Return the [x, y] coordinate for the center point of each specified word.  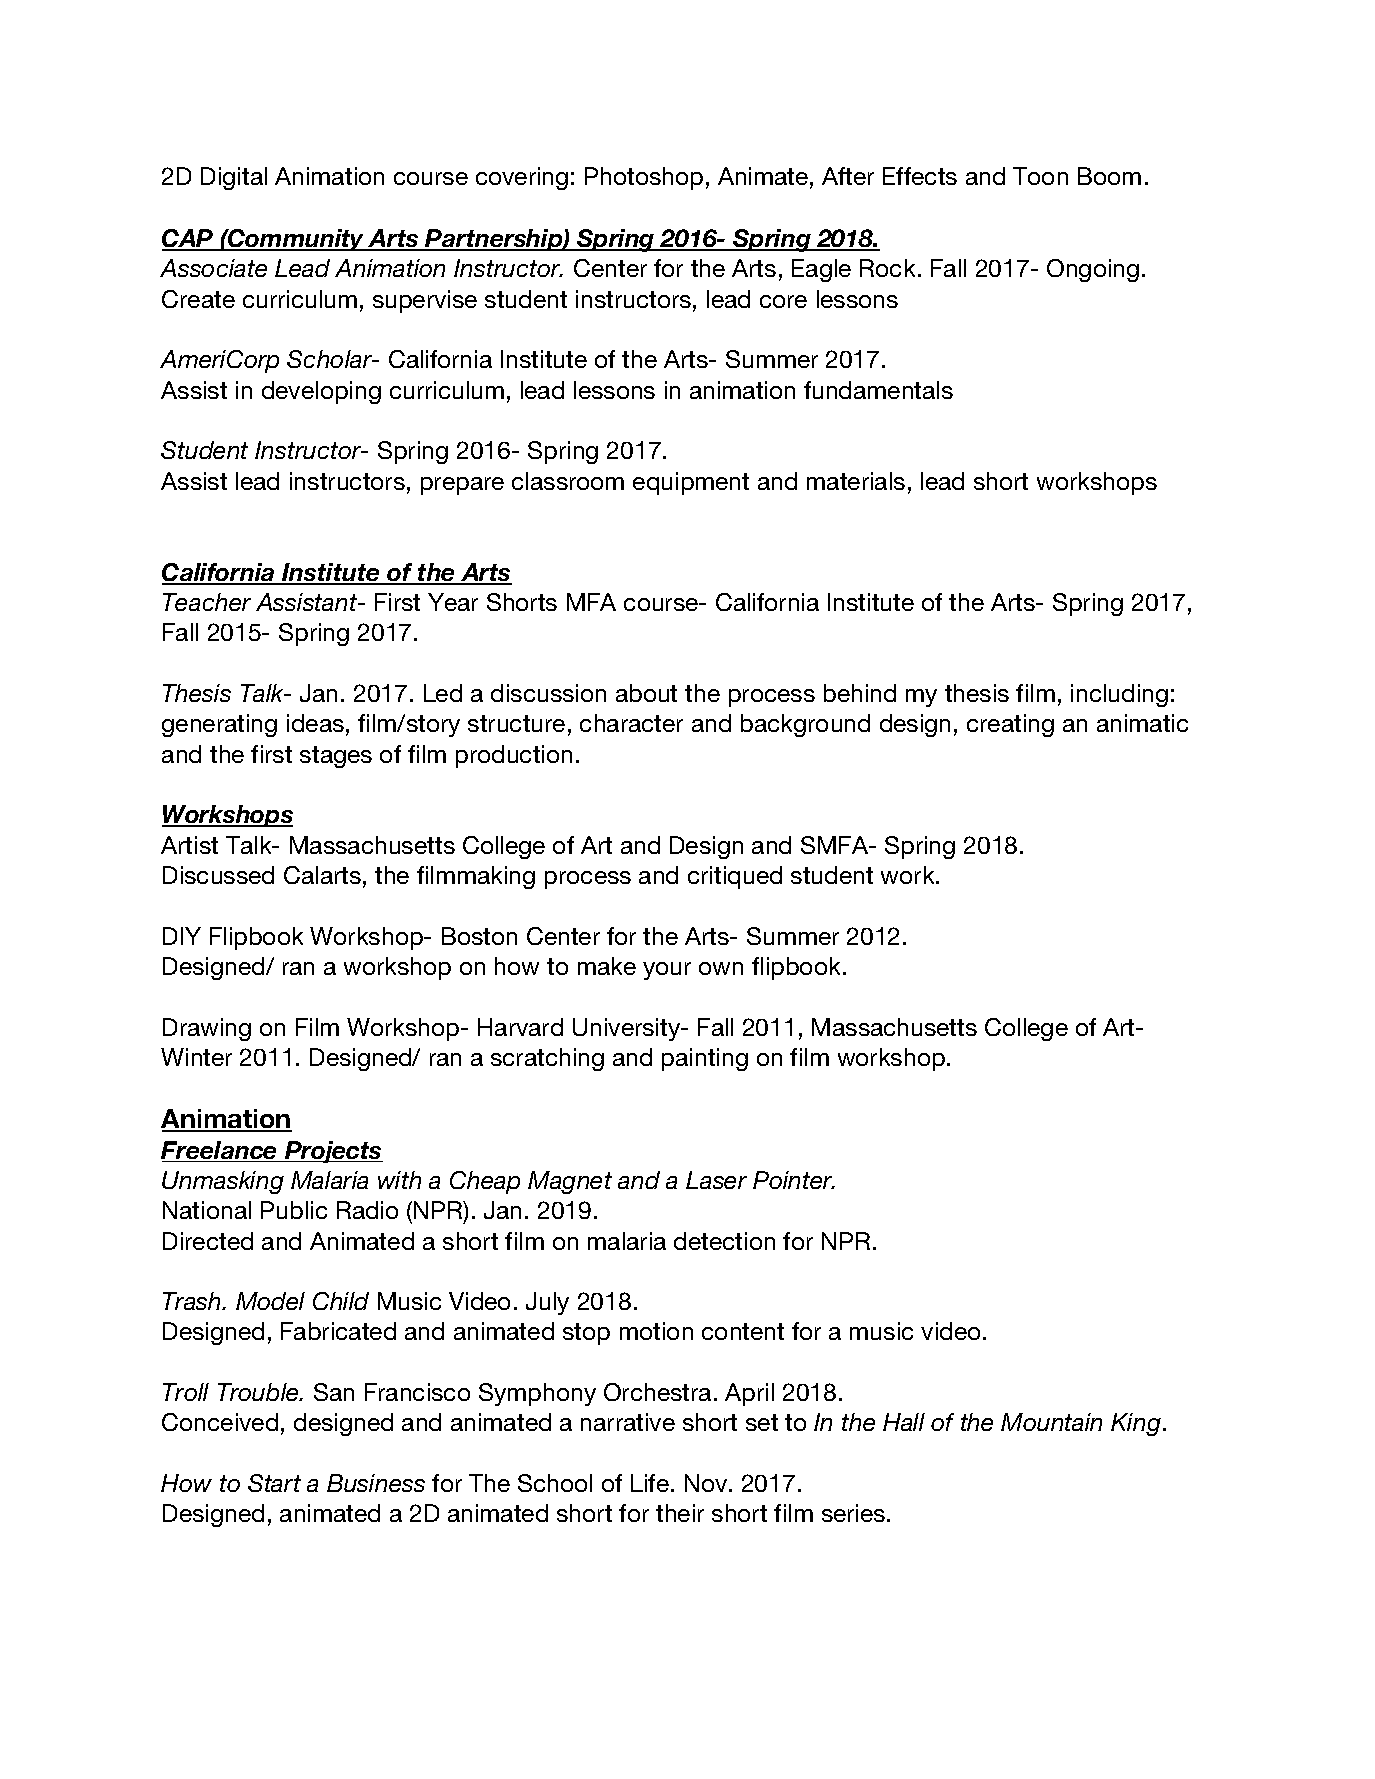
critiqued [735, 877]
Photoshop [644, 178]
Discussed [218, 875]
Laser [716, 1180]
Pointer [794, 1180]
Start [274, 1483]
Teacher [207, 602]
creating [1010, 725]
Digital [234, 178]
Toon [1040, 176]
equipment [691, 483]
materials [856, 481]
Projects [333, 1152]
